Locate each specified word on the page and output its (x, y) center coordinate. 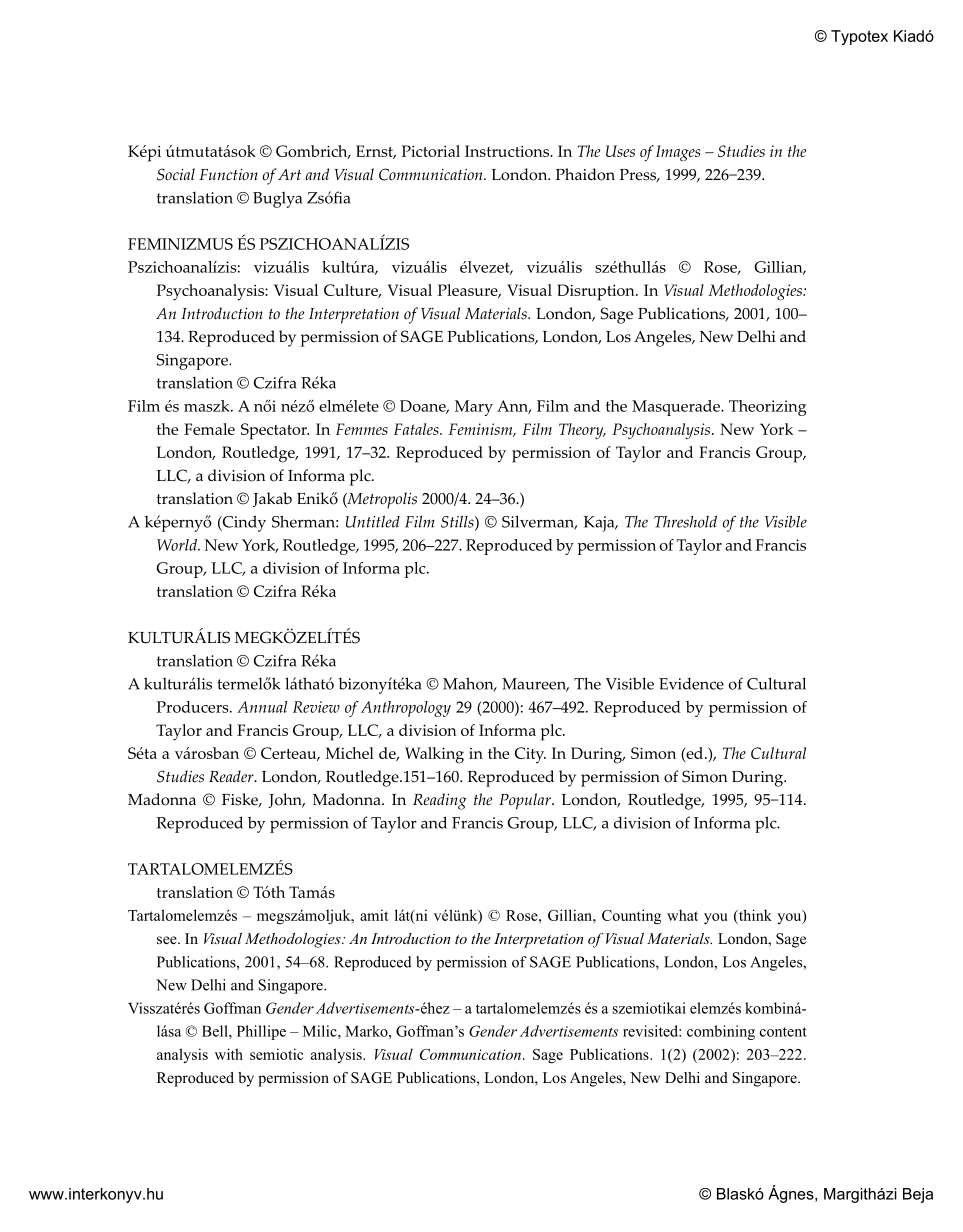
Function (228, 174)
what (682, 915)
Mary (474, 408)
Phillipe (261, 1032)
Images (678, 153)
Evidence (691, 683)
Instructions (508, 151)
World (178, 545)
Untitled (373, 521)
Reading (440, 801)
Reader (232, 776)
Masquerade (677, 408)
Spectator (275, 431)
